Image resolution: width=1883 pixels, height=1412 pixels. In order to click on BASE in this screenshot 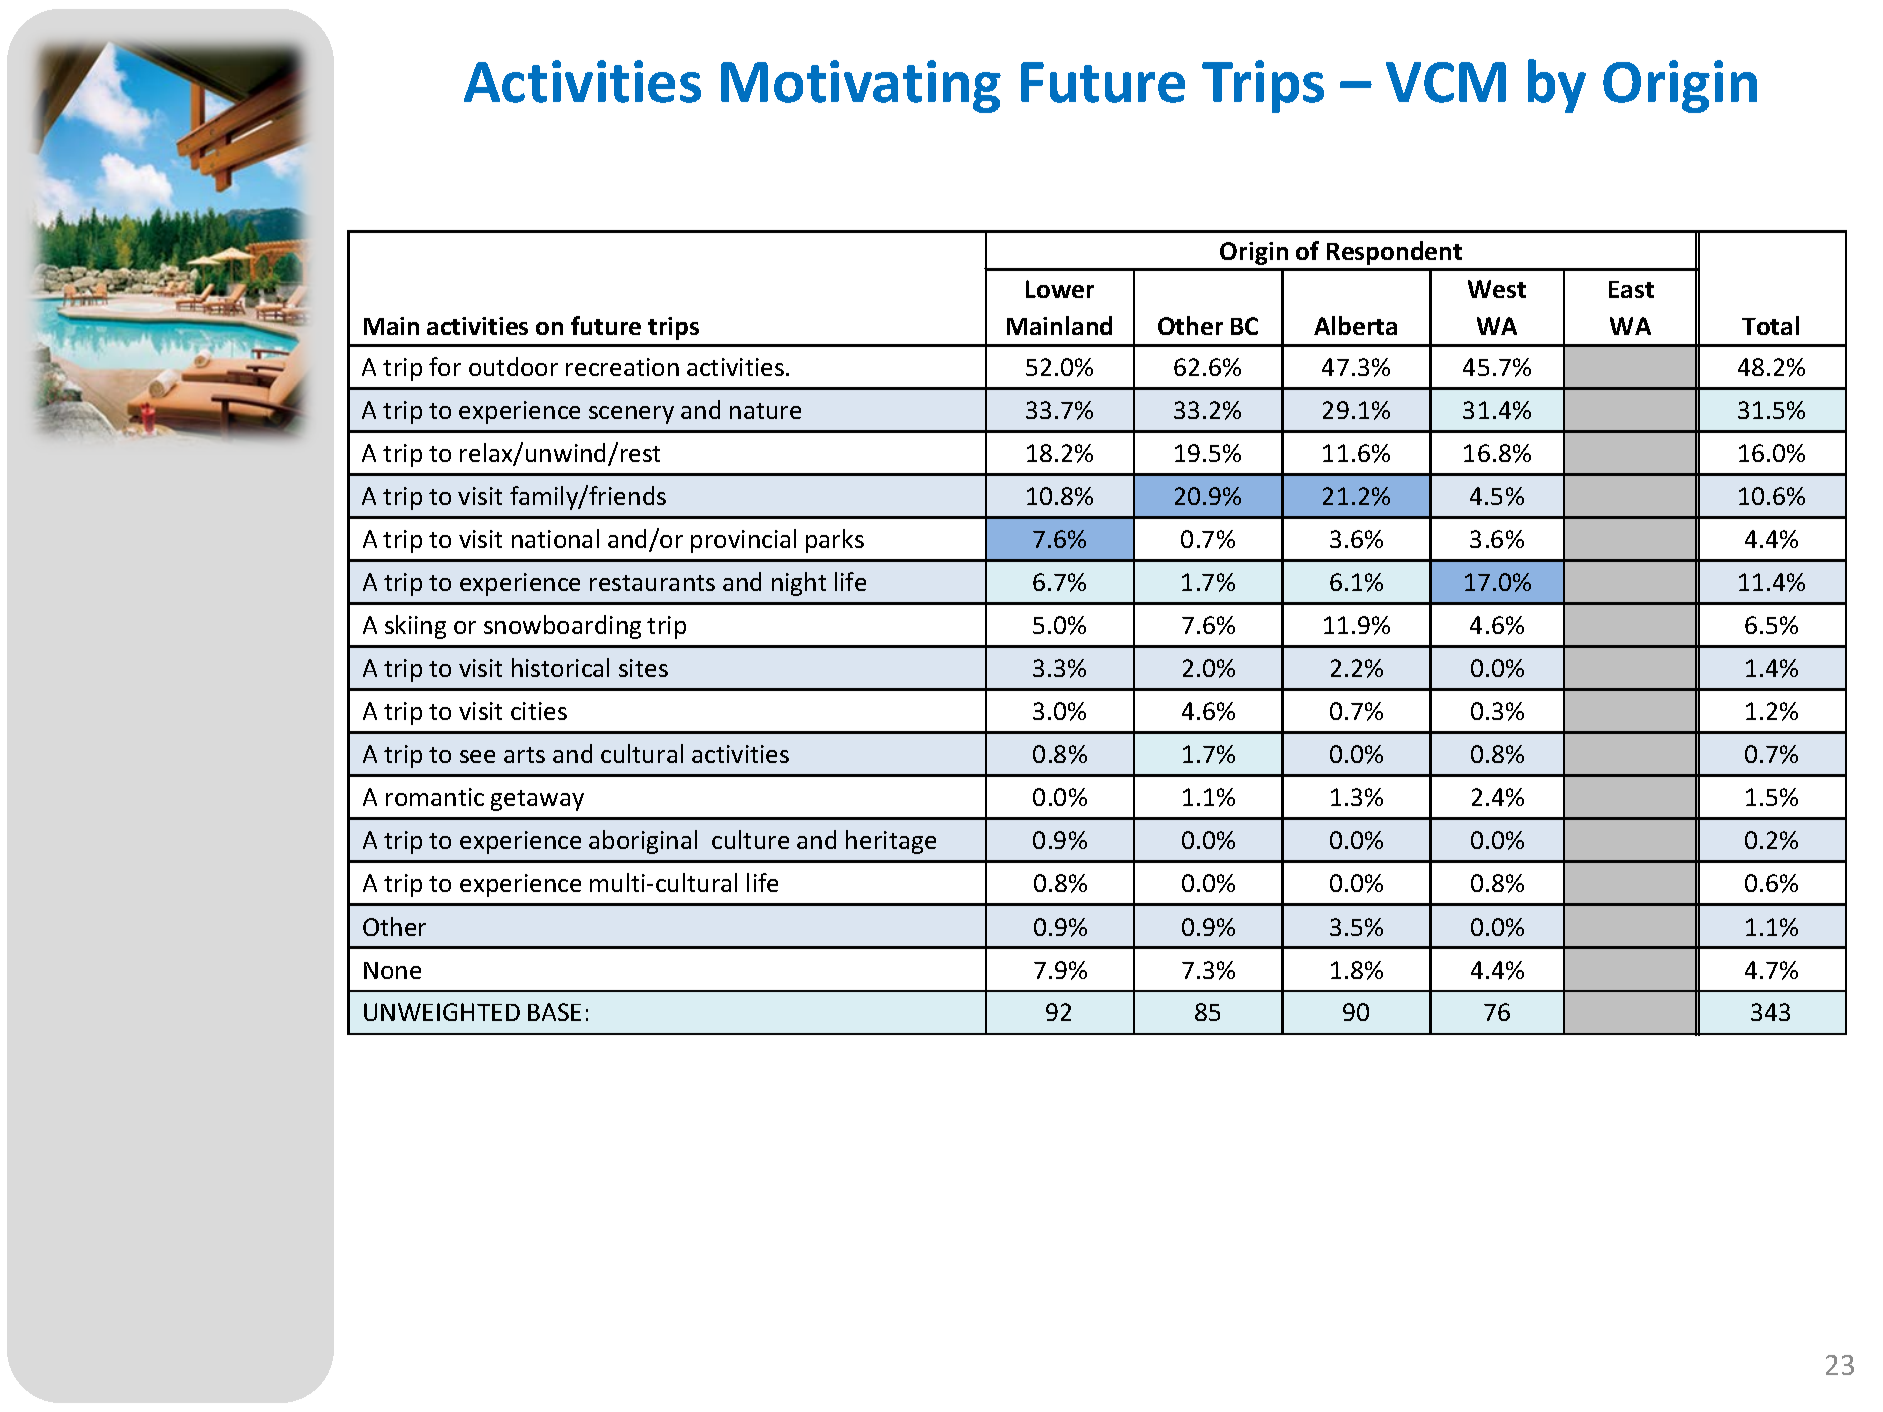, I will do `click(554, 1012)`.
